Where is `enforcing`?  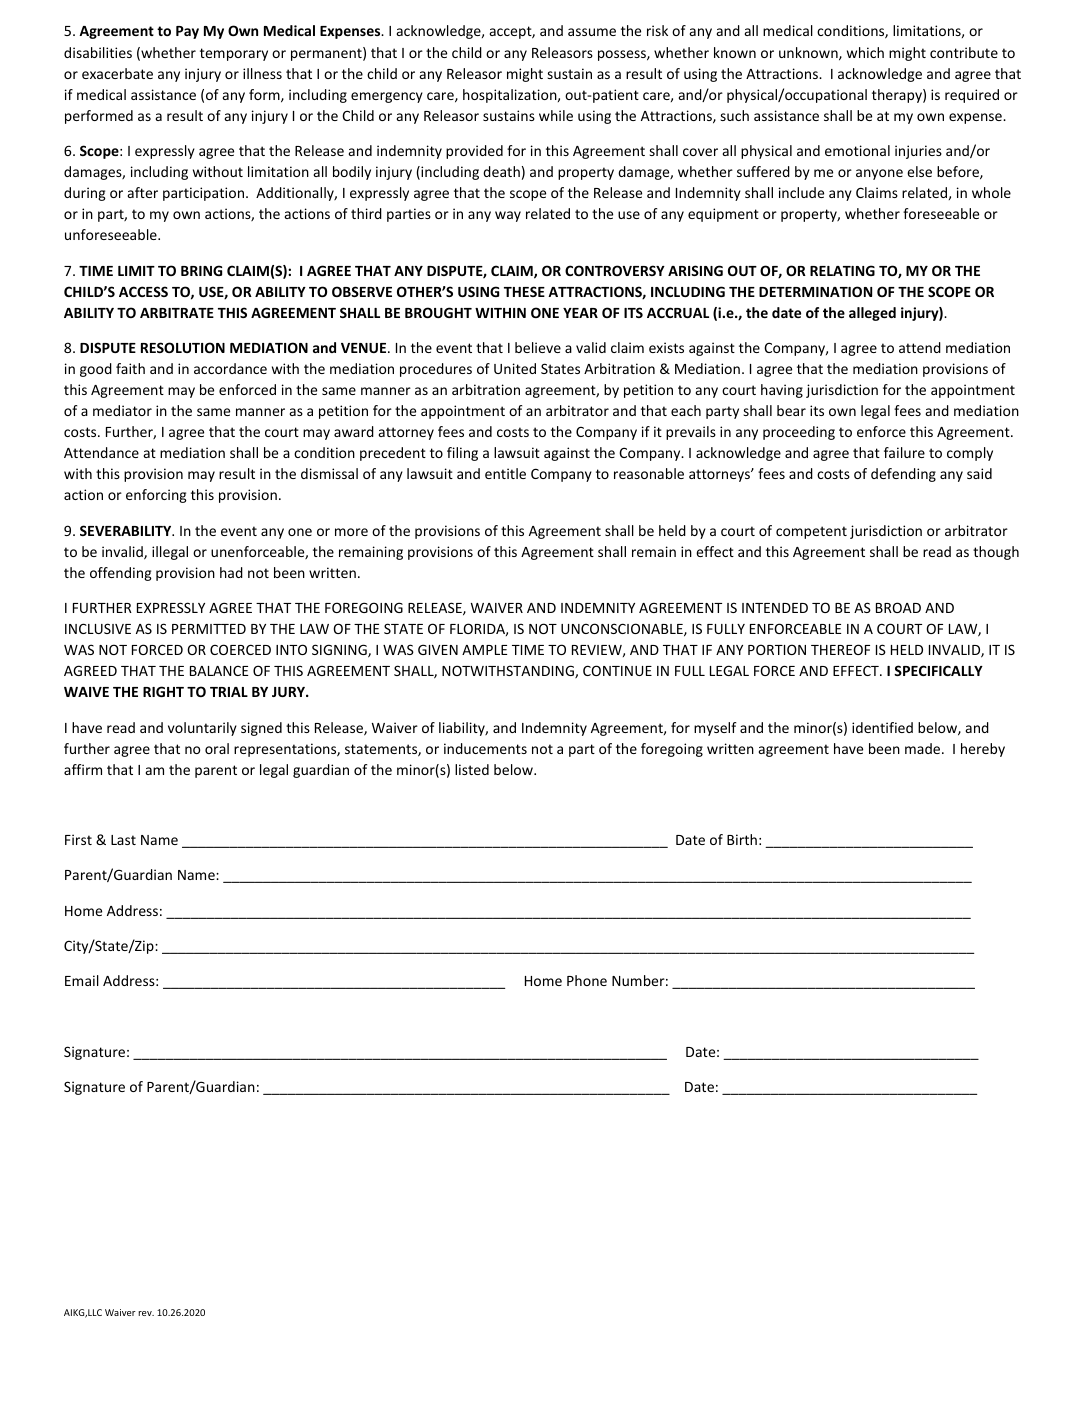
enforcing is located at coordinates (156, 496).
